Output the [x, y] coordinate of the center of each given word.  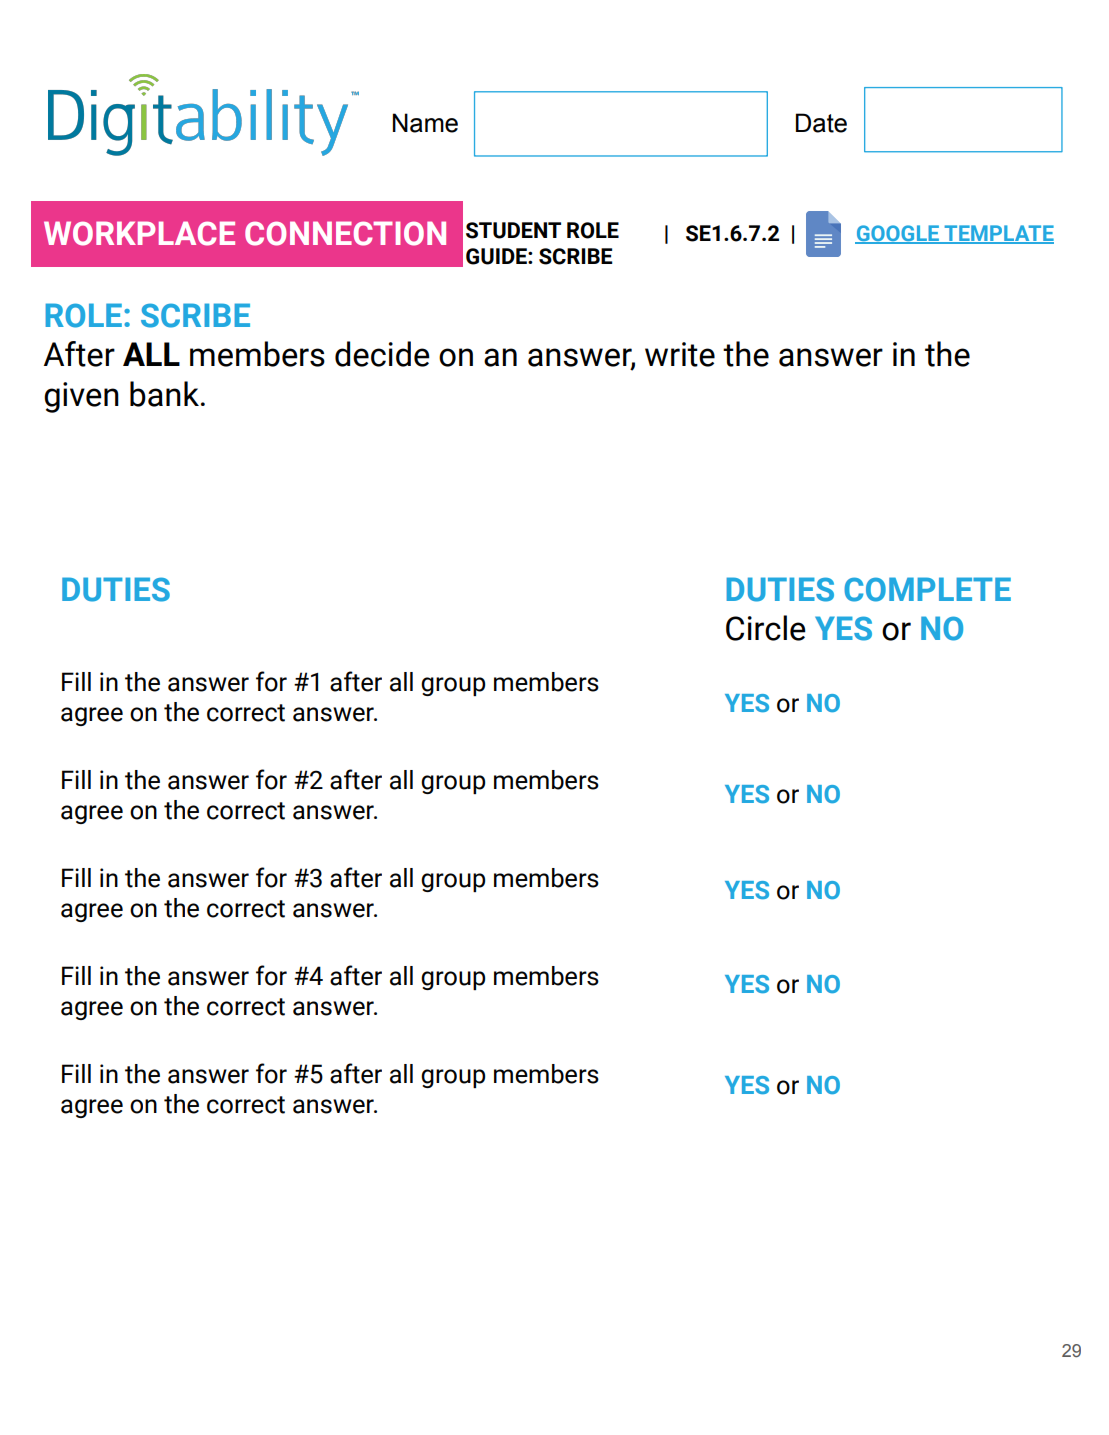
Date [821, 123]
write [680, 354]
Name [425, 123]
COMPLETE [927, 589]
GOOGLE [898, 234]
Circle [766, 628]
